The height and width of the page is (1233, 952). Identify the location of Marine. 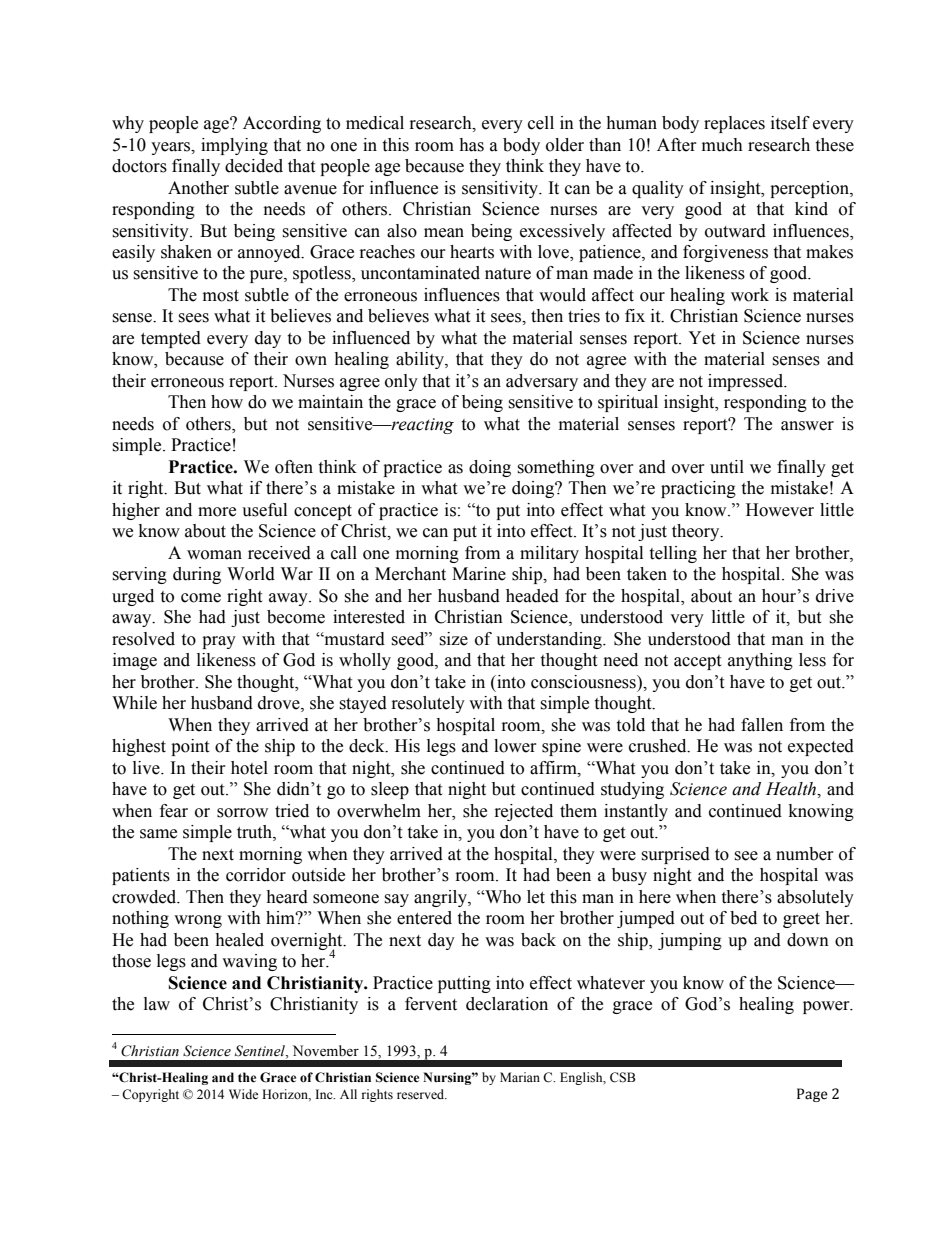
(479, 574).
